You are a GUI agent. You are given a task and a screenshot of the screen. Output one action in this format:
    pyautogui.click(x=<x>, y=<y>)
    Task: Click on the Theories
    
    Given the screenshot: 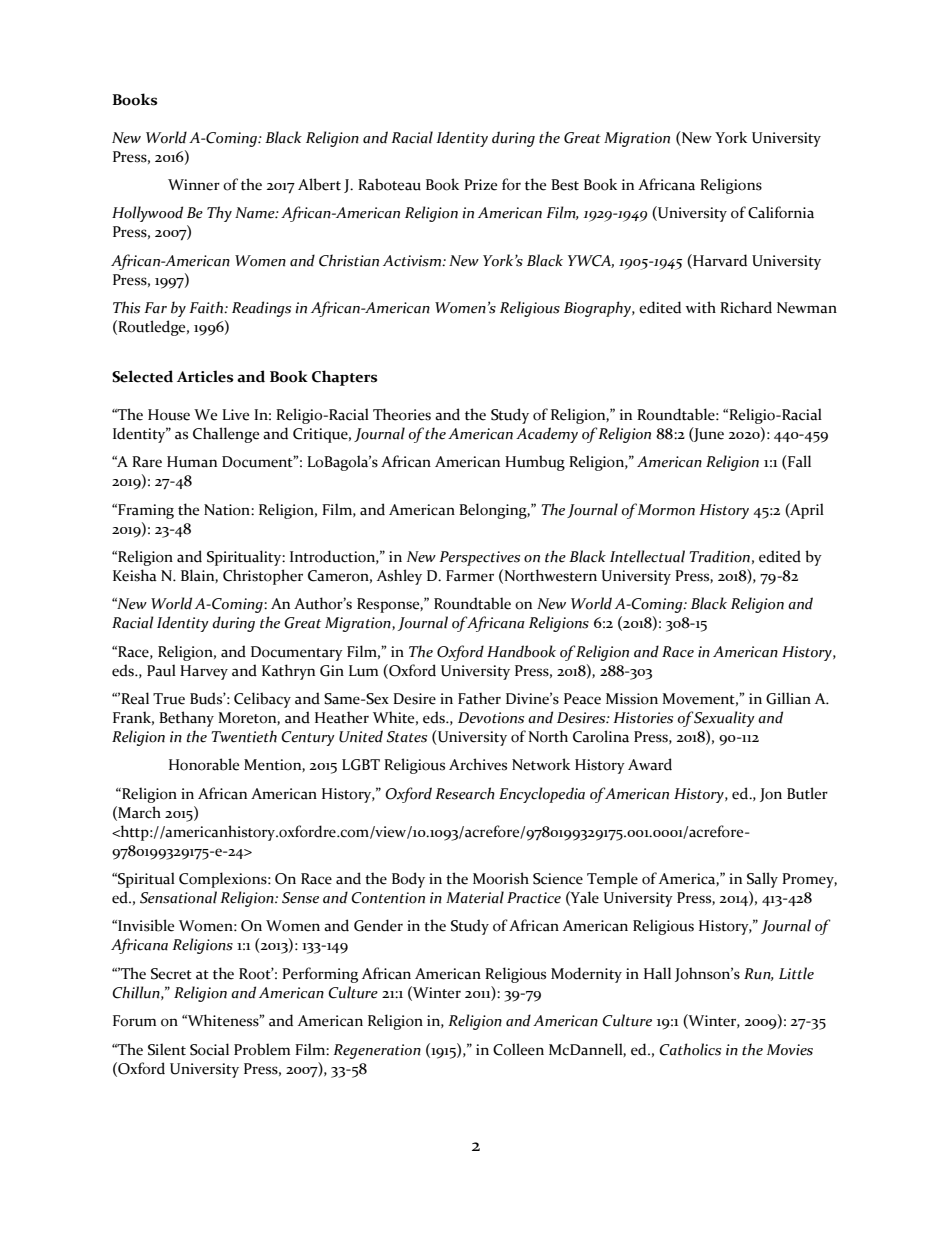 What is the action you would take?
    pyautogui.click(x=402, y=414)
